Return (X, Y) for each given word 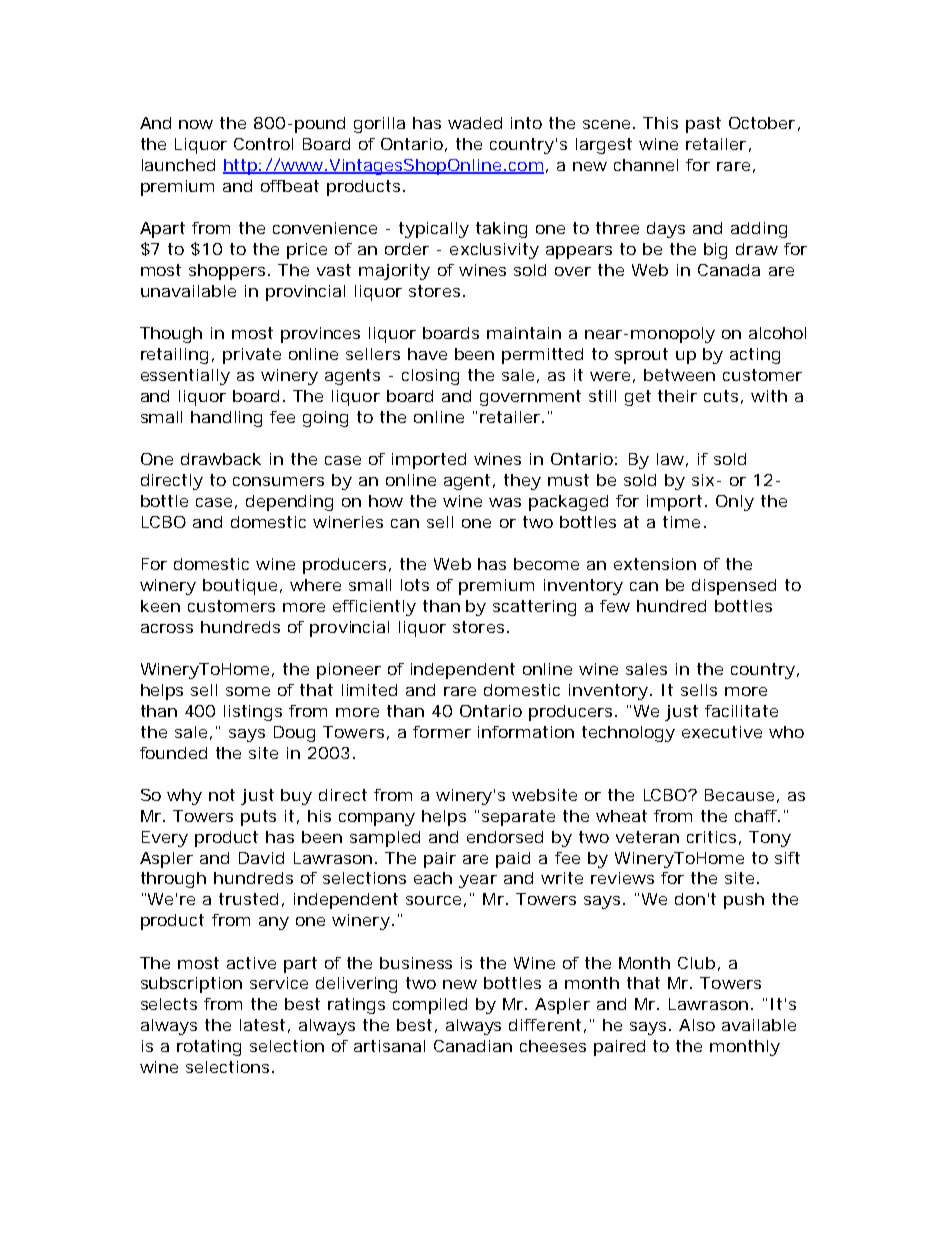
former (442, 732)
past (703, 125)
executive (722, 732)
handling (226, 419)
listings (253, 713)
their (677, 396)
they (522, 482)
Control (263, 144)
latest (262, 1025)
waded (475, 123)
